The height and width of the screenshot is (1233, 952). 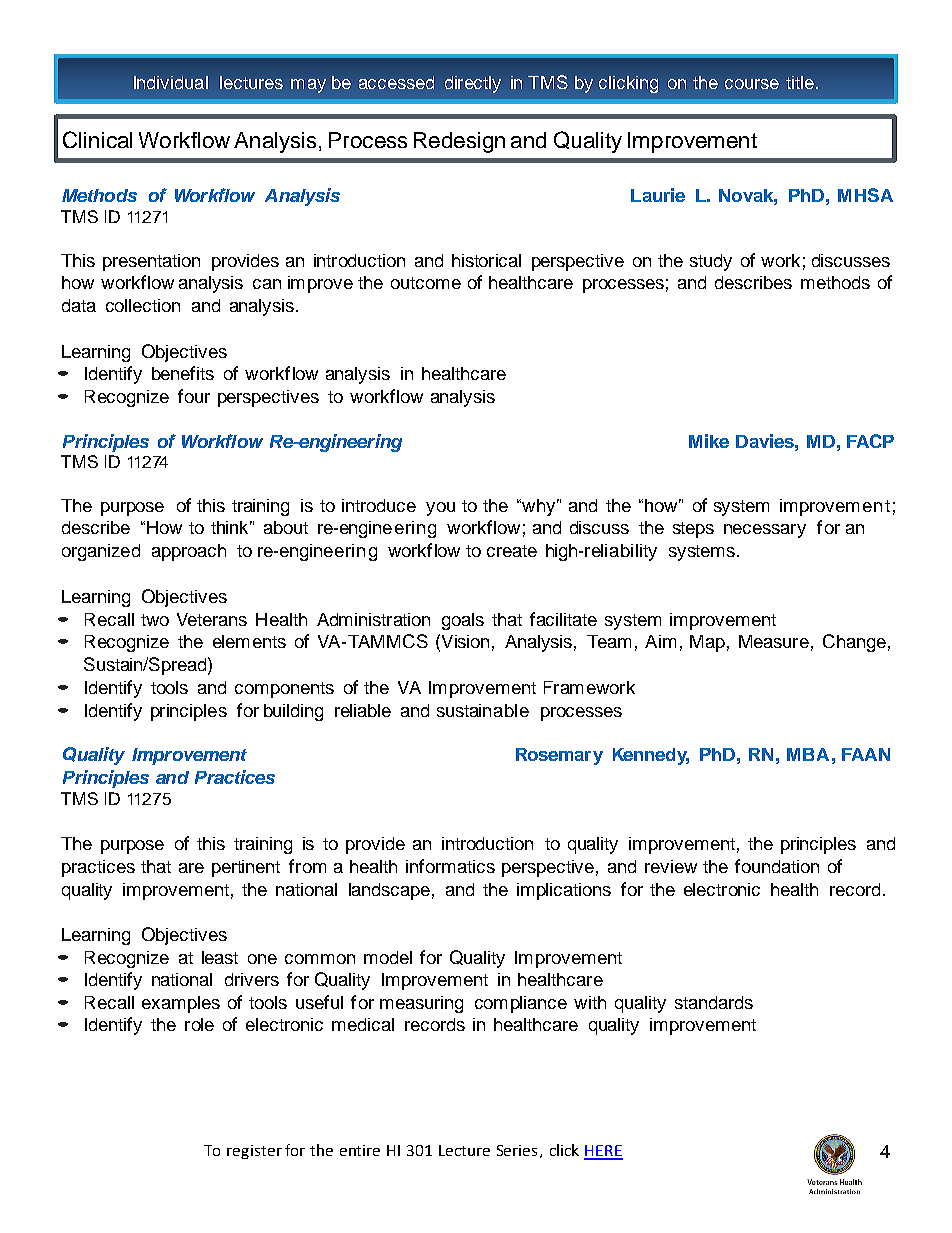 What do you see at coordinates (171, 82) in the screenshot?
I see `Individual` at bounding box center [171, 82].
